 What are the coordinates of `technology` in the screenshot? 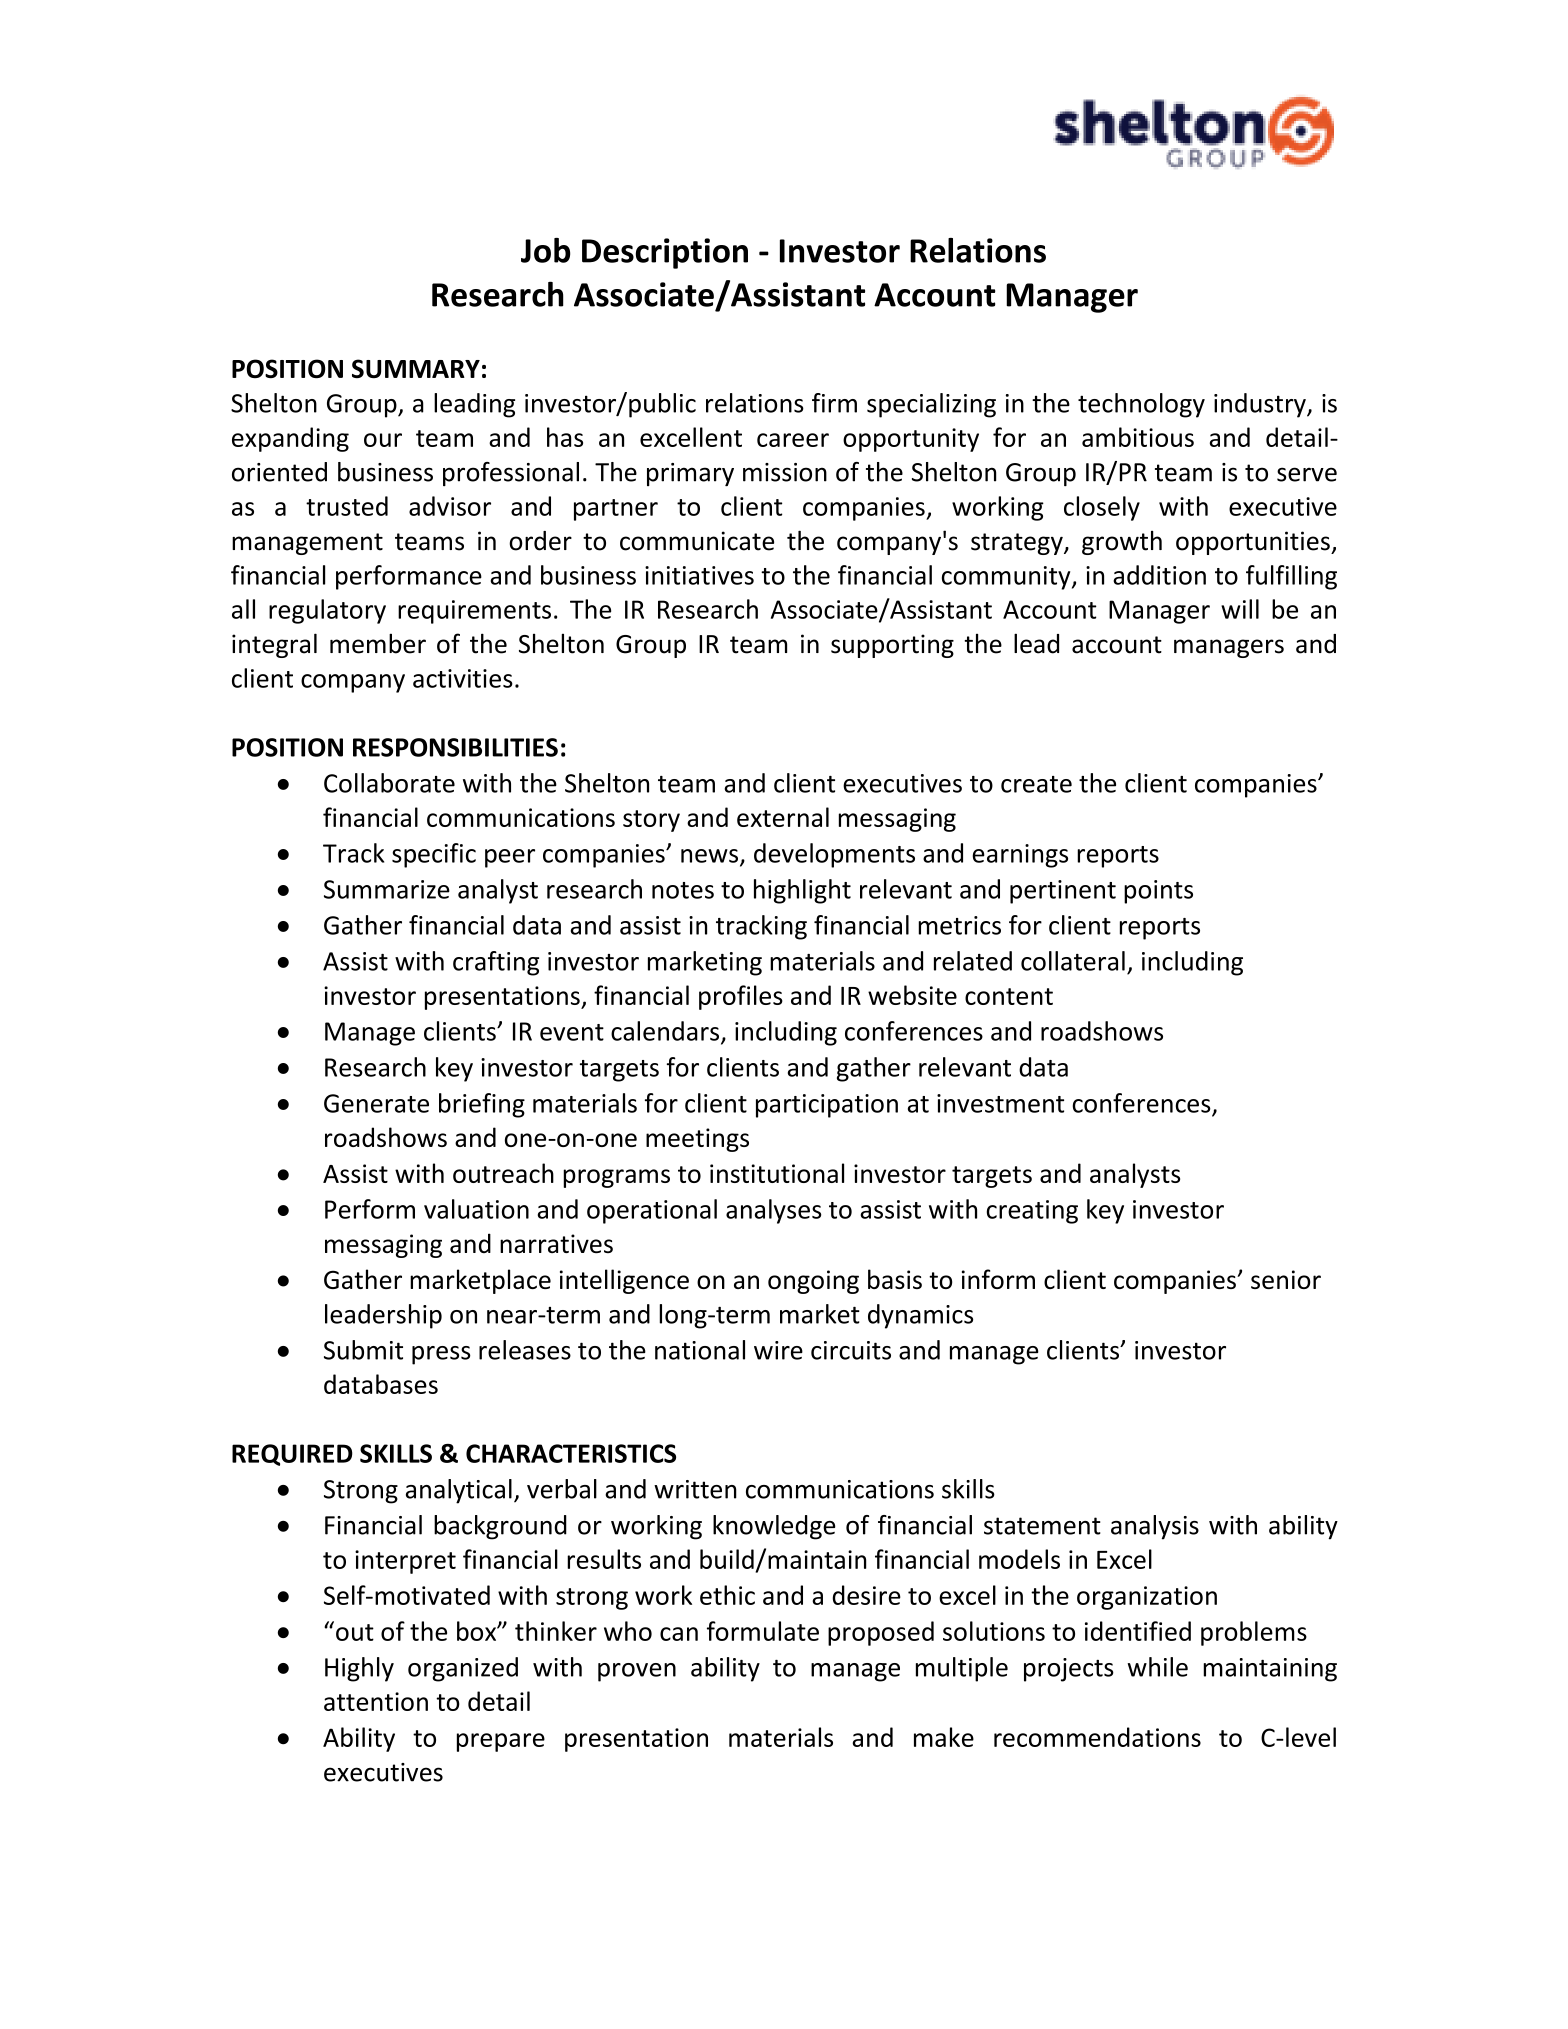 It's located at (1141, 405).
